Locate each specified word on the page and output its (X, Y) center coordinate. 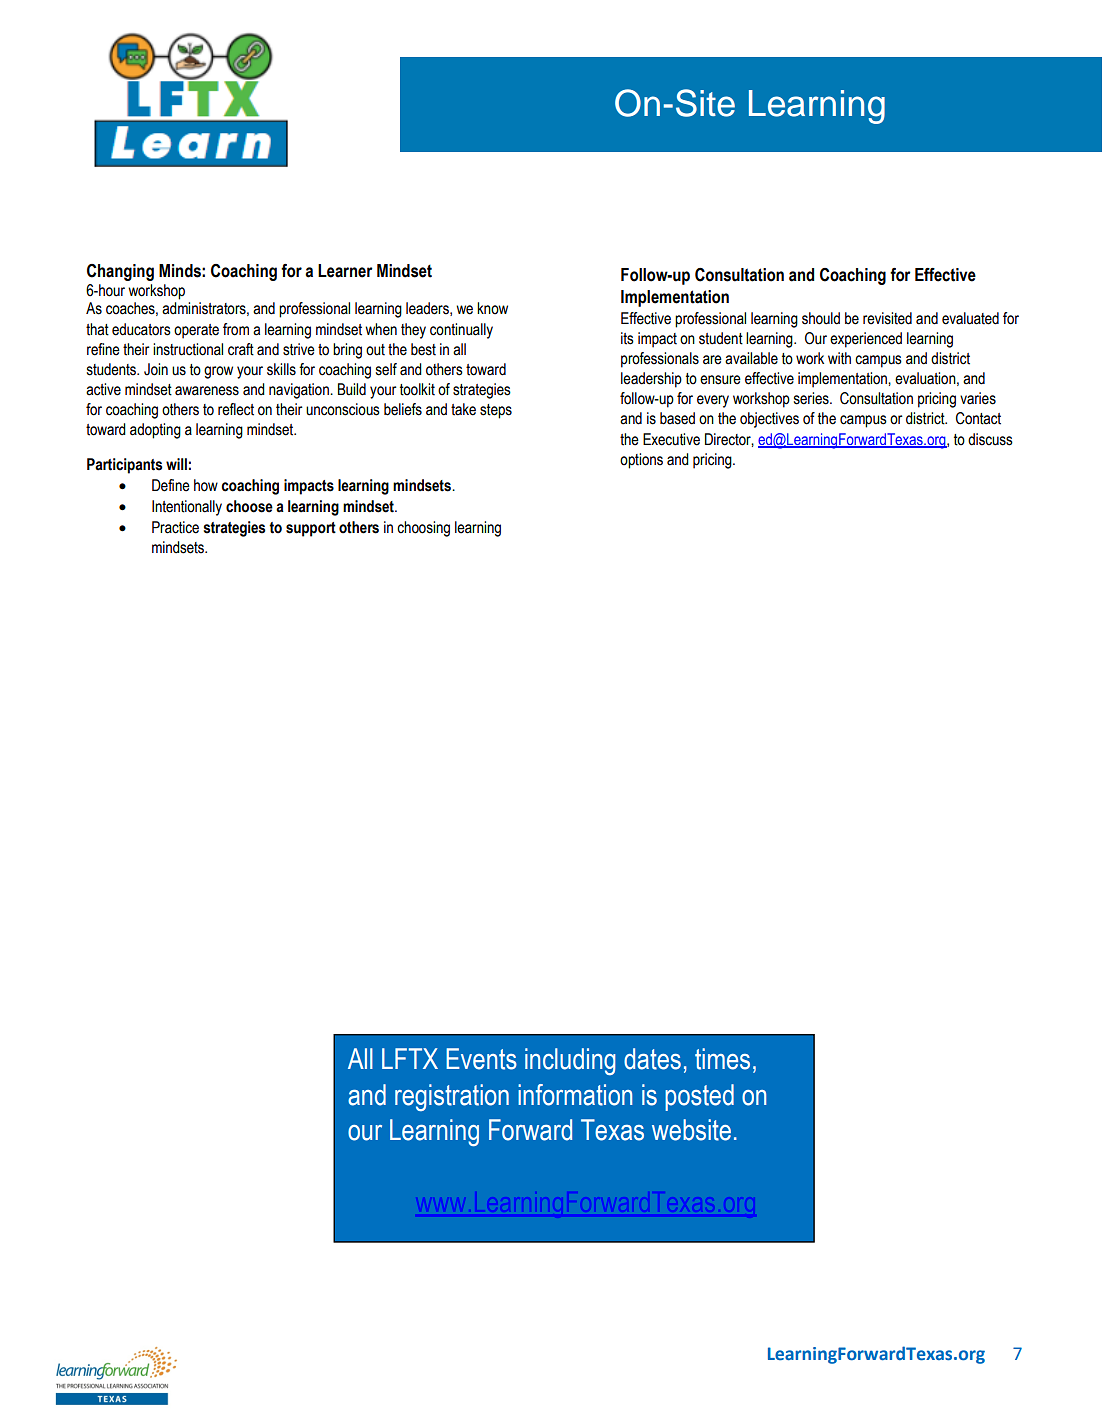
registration (452, 1097)
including (570, 1061)
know (492, 308)
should (821, 318)
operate (196, 331)
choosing (423, 529)
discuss (990, 439)
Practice (175, 527)
